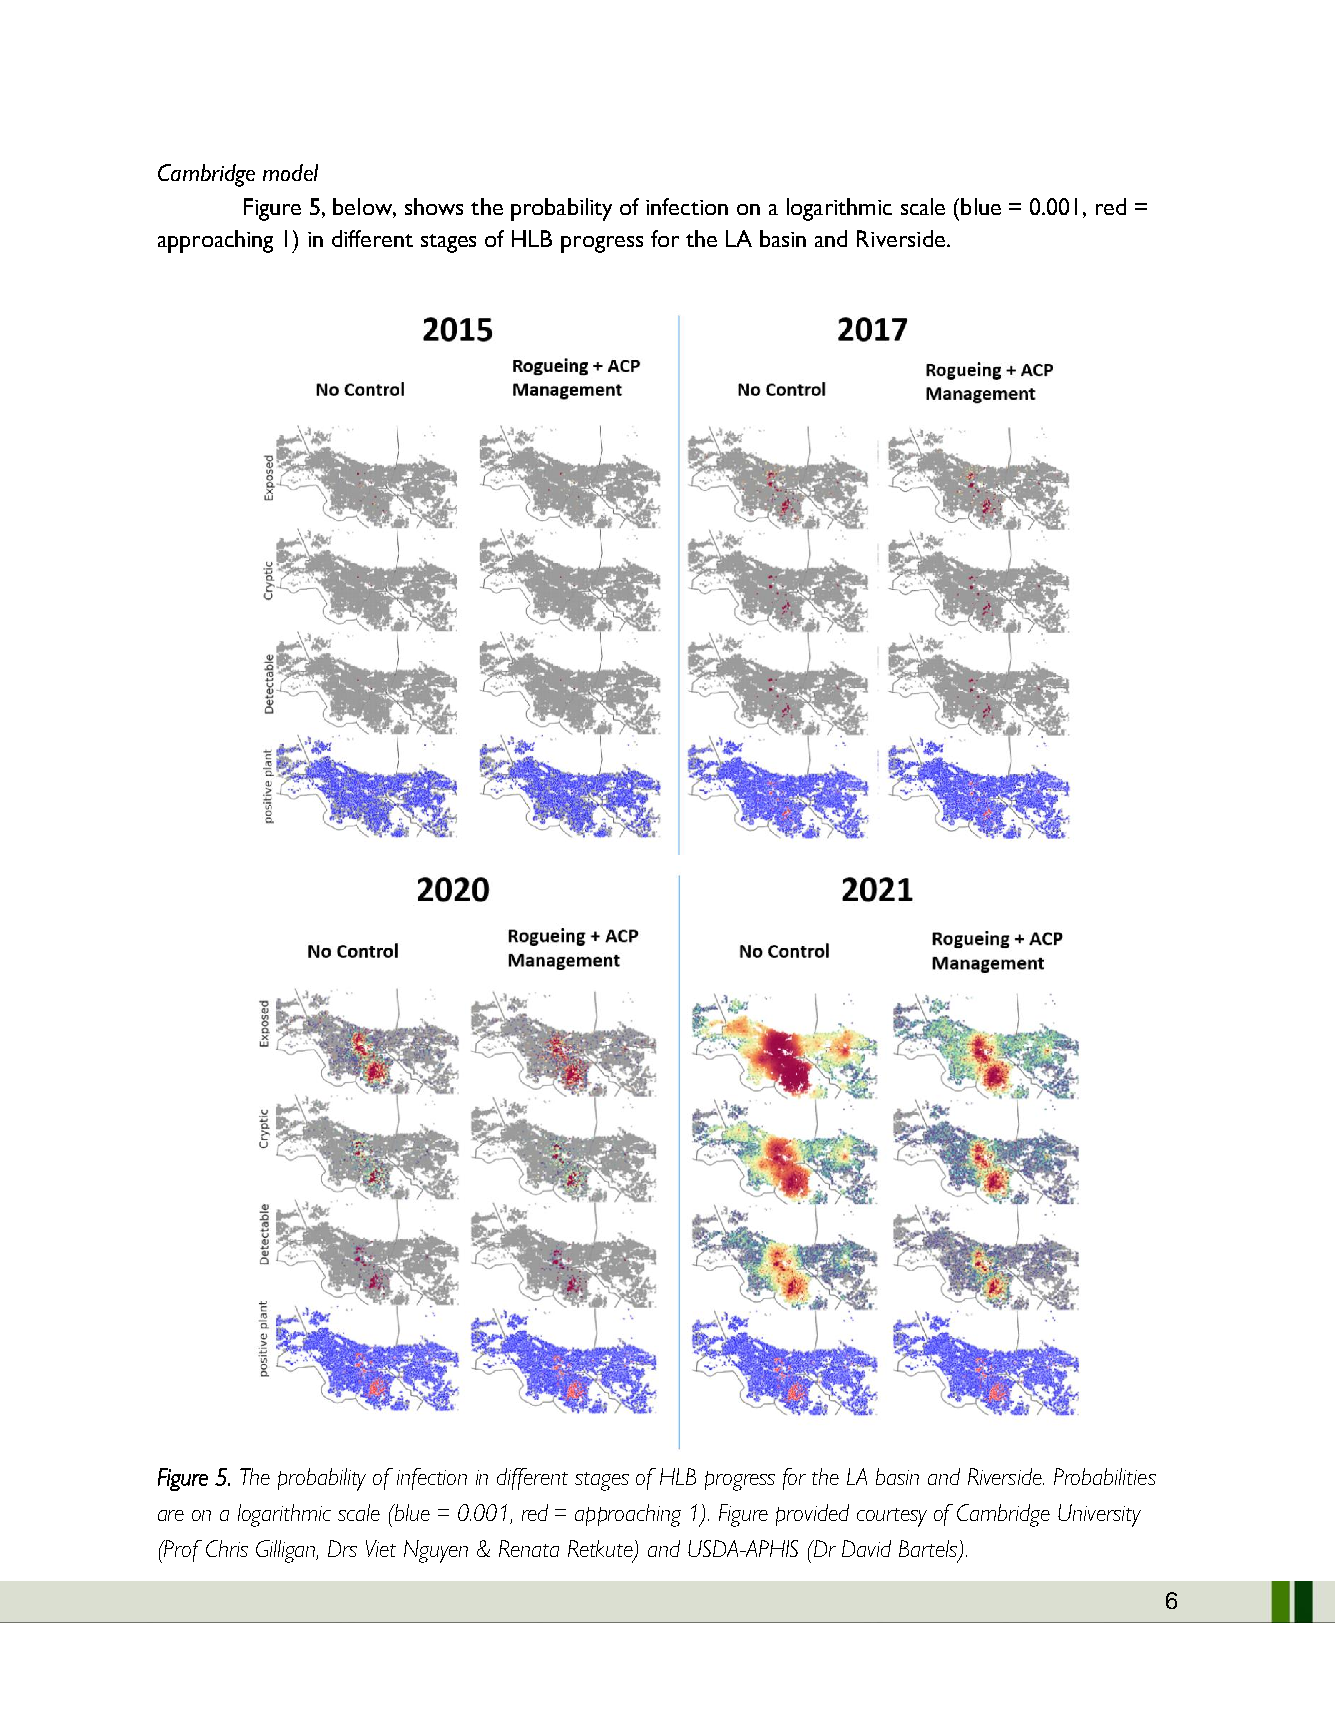 This image has width=1335, height=1728. What do you see at coordinates (287, 1551) in the image?
I see `Gilligan` at bounding box center [287, 1551].
